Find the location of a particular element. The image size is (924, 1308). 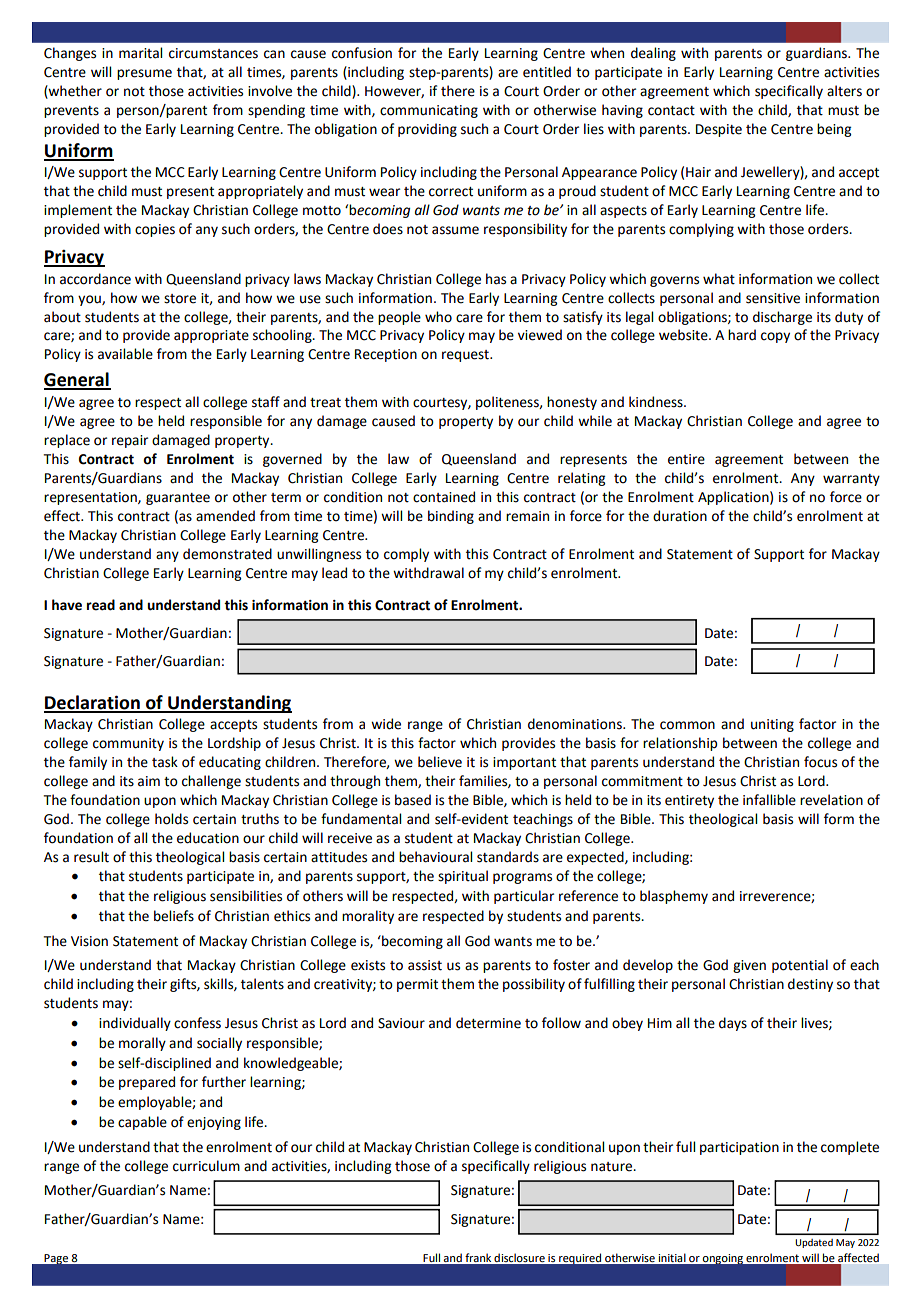

read is located at coordinates (101, 605).
